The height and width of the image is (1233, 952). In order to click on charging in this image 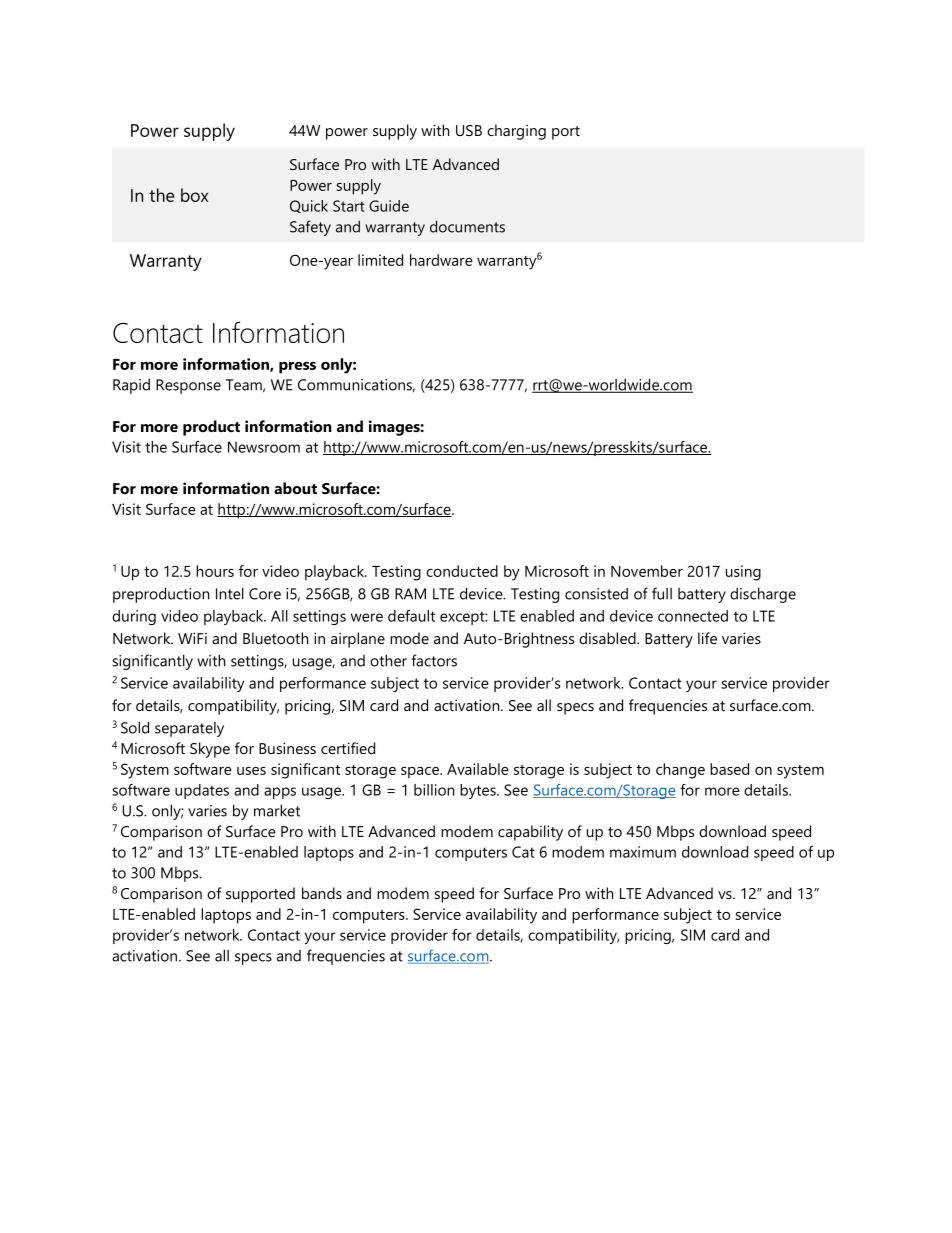, I will do `click(516, 132)`.
